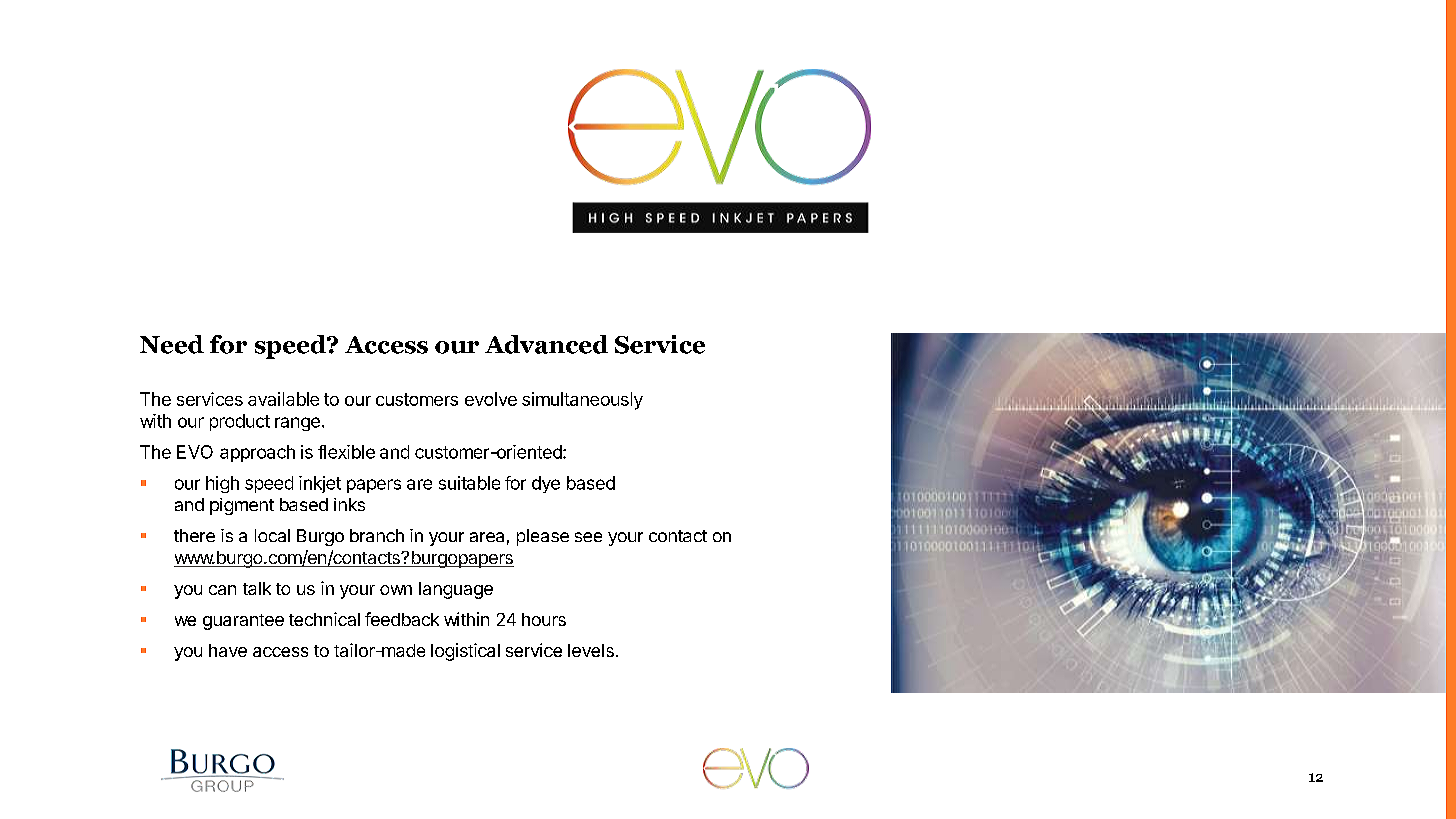  What do you see at coordinates (172, 344) in the screenshot?
I see `Need` at bounding box center [172, 344].
